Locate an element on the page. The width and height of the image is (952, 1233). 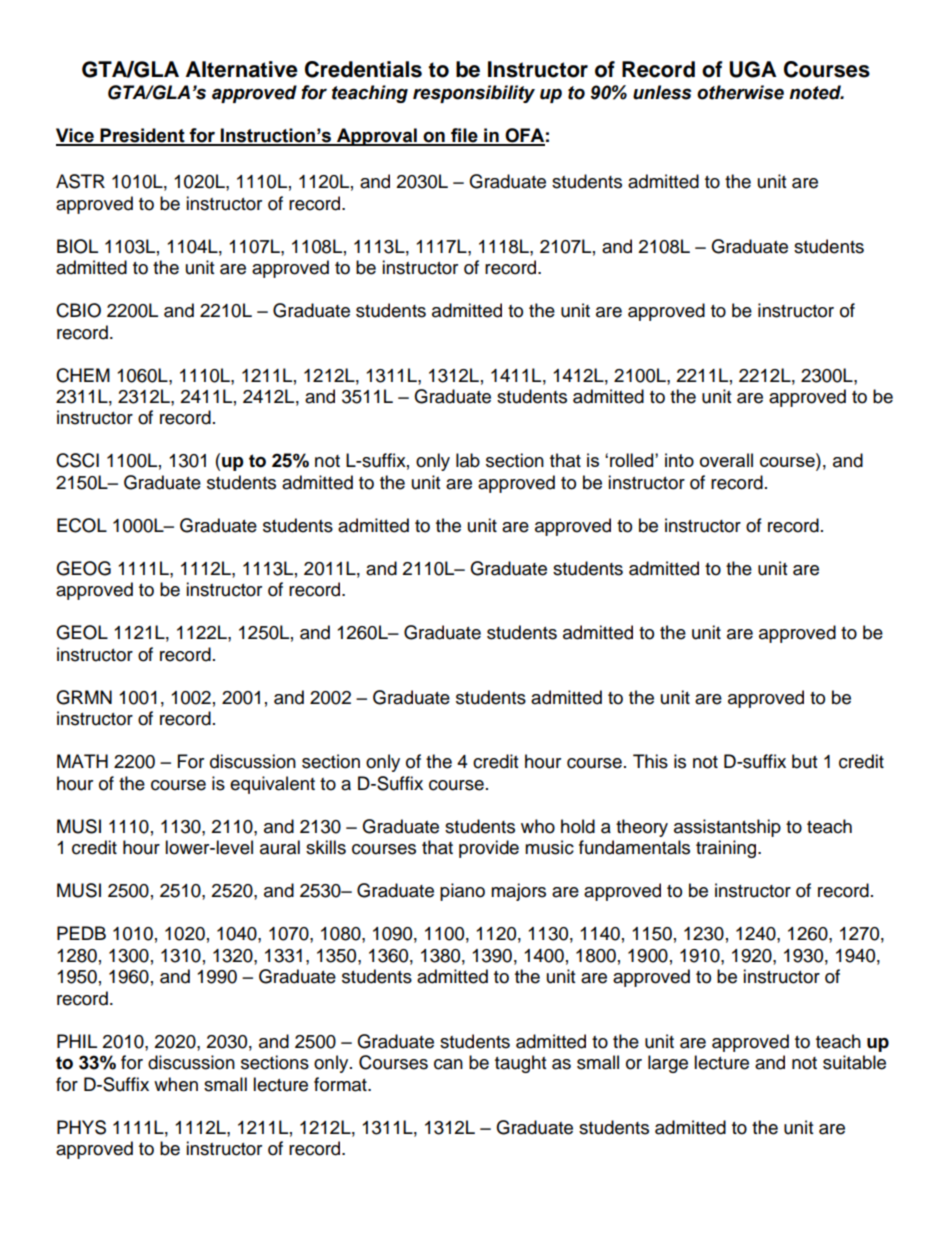
can is located at coordinates (448, 1064).
